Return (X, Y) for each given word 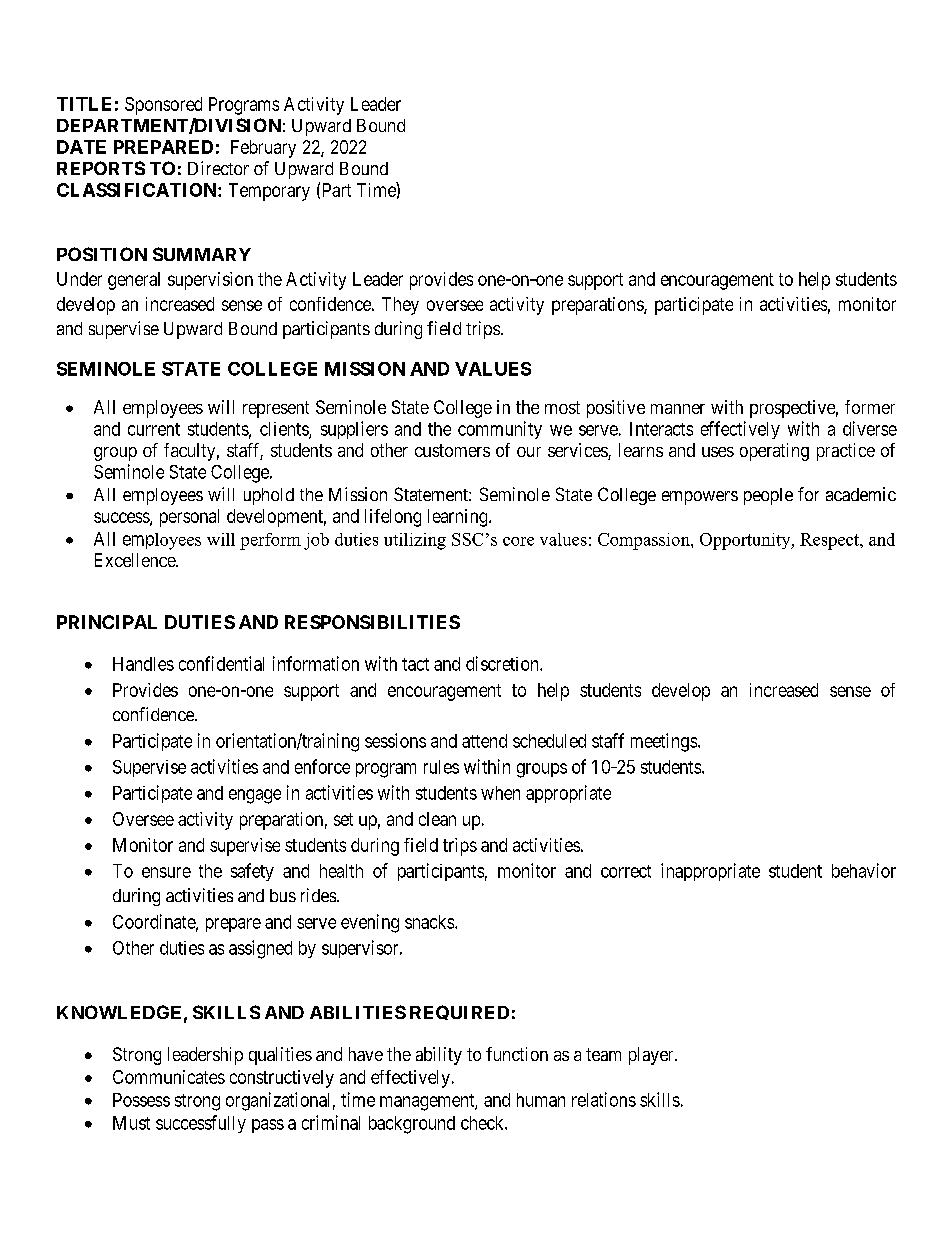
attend (484, 741)
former (870, 407)
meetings (664, 742)
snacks (430, 922)
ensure (166, 872)
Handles (143, 664)
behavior (864, 870)
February (263, 149)
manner (678, 409)
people (768, 496)
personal (189, 518)
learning (459, 518)
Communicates (169, 1077)
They (400, 306)
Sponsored (163, 106)
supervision (210, 281)
